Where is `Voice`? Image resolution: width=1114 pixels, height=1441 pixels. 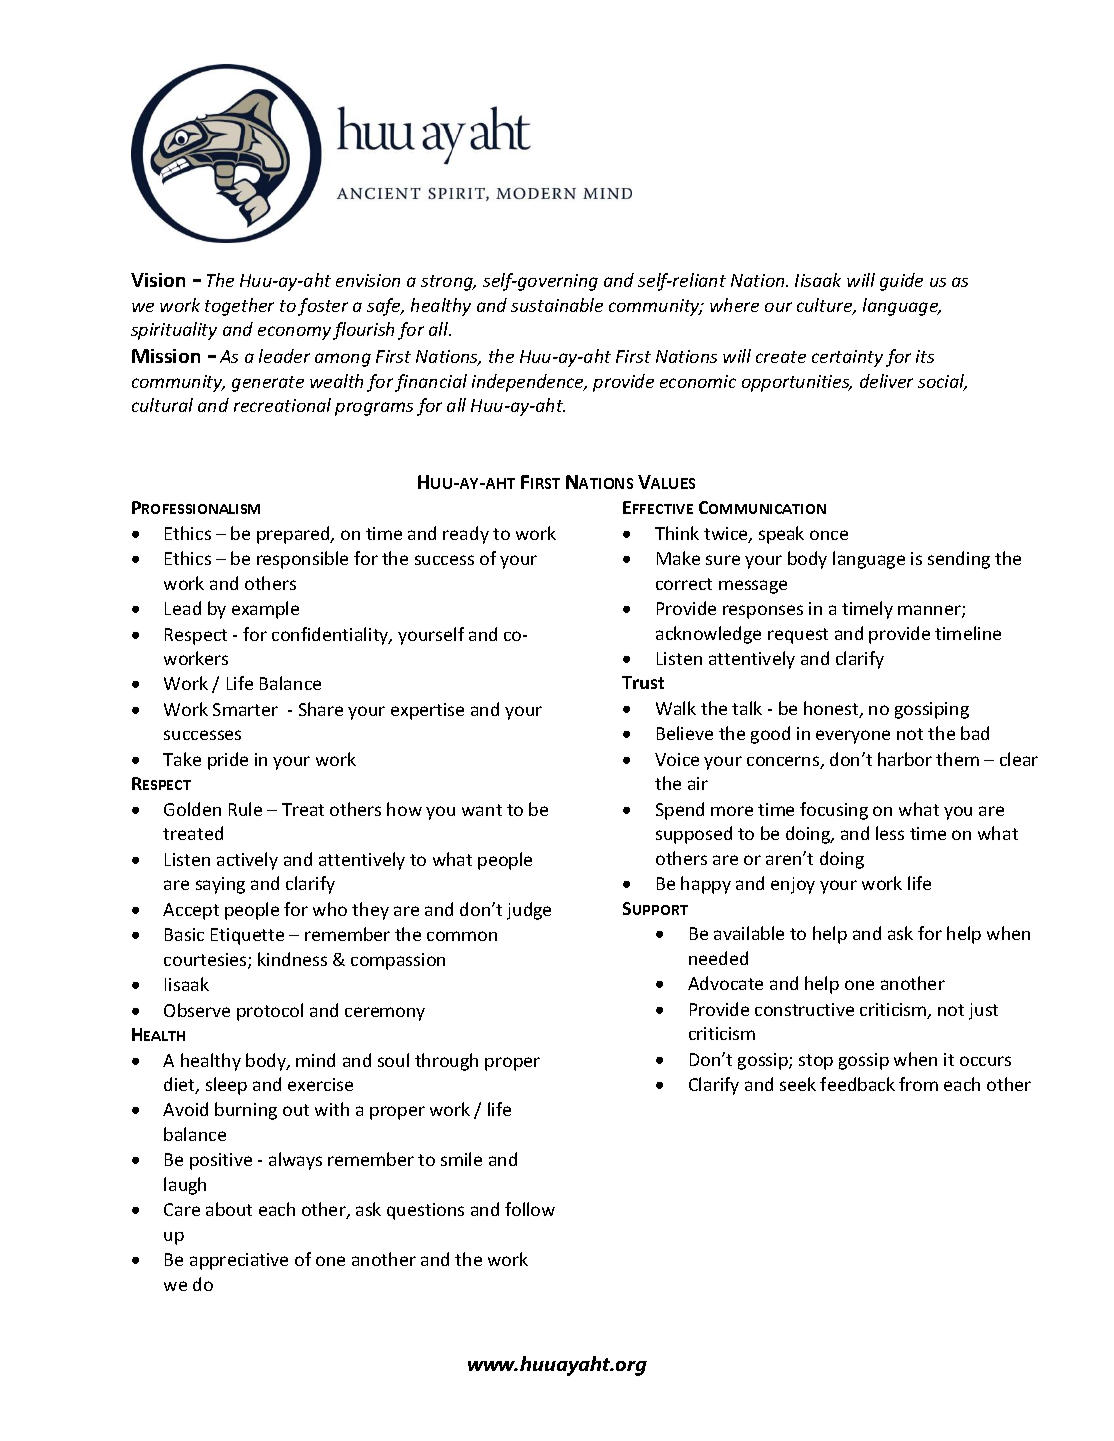 Voice is located at coordinates (677, 759).
